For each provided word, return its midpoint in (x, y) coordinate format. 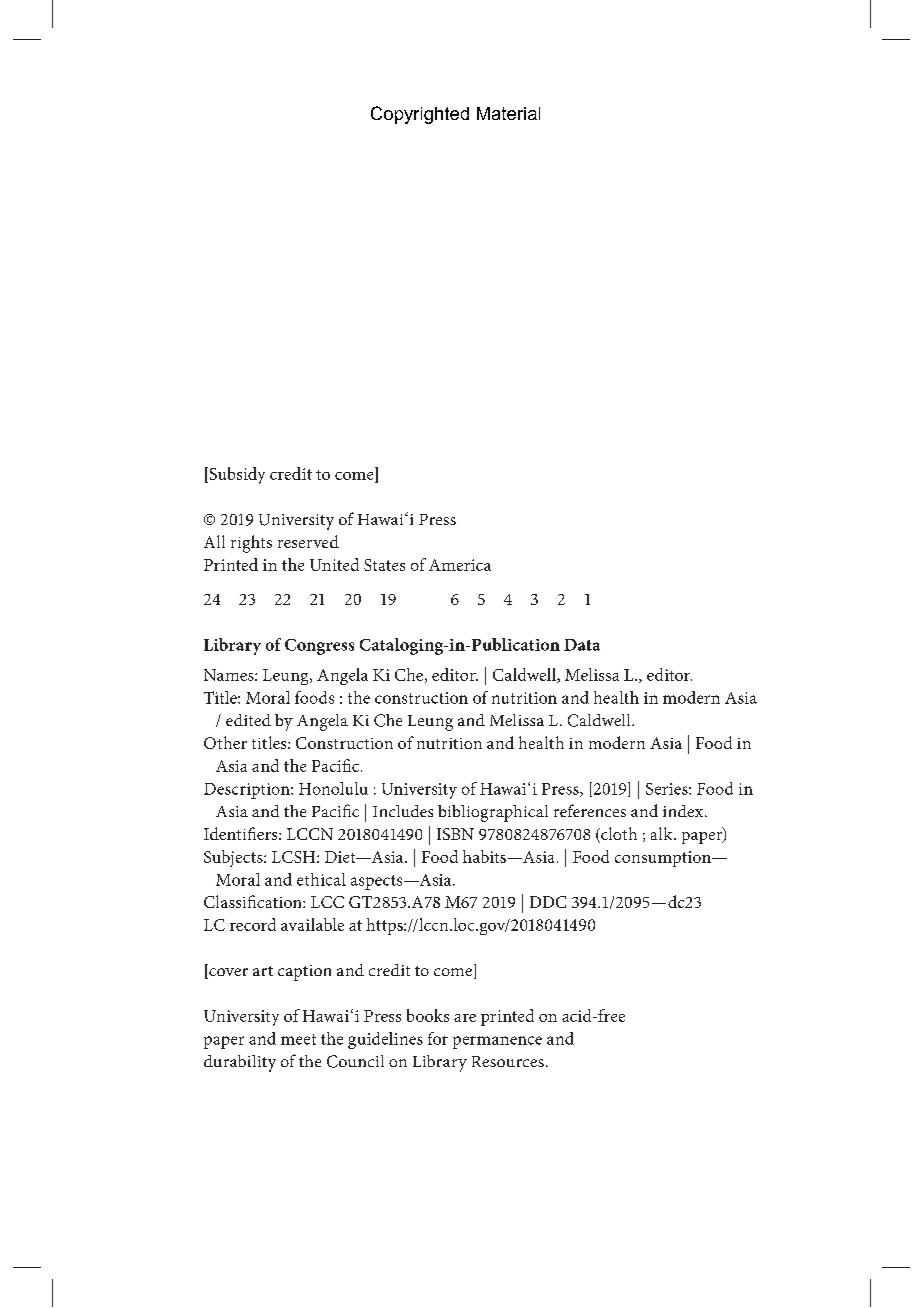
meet (298, 1039)
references (590, 810)
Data (582, 645)
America (460, 565)
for (438, 1038)
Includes (403, 811)
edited (248, 720)
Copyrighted (420, 115)
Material (508, 113)
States (384, 565)
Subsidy (236, 475)
